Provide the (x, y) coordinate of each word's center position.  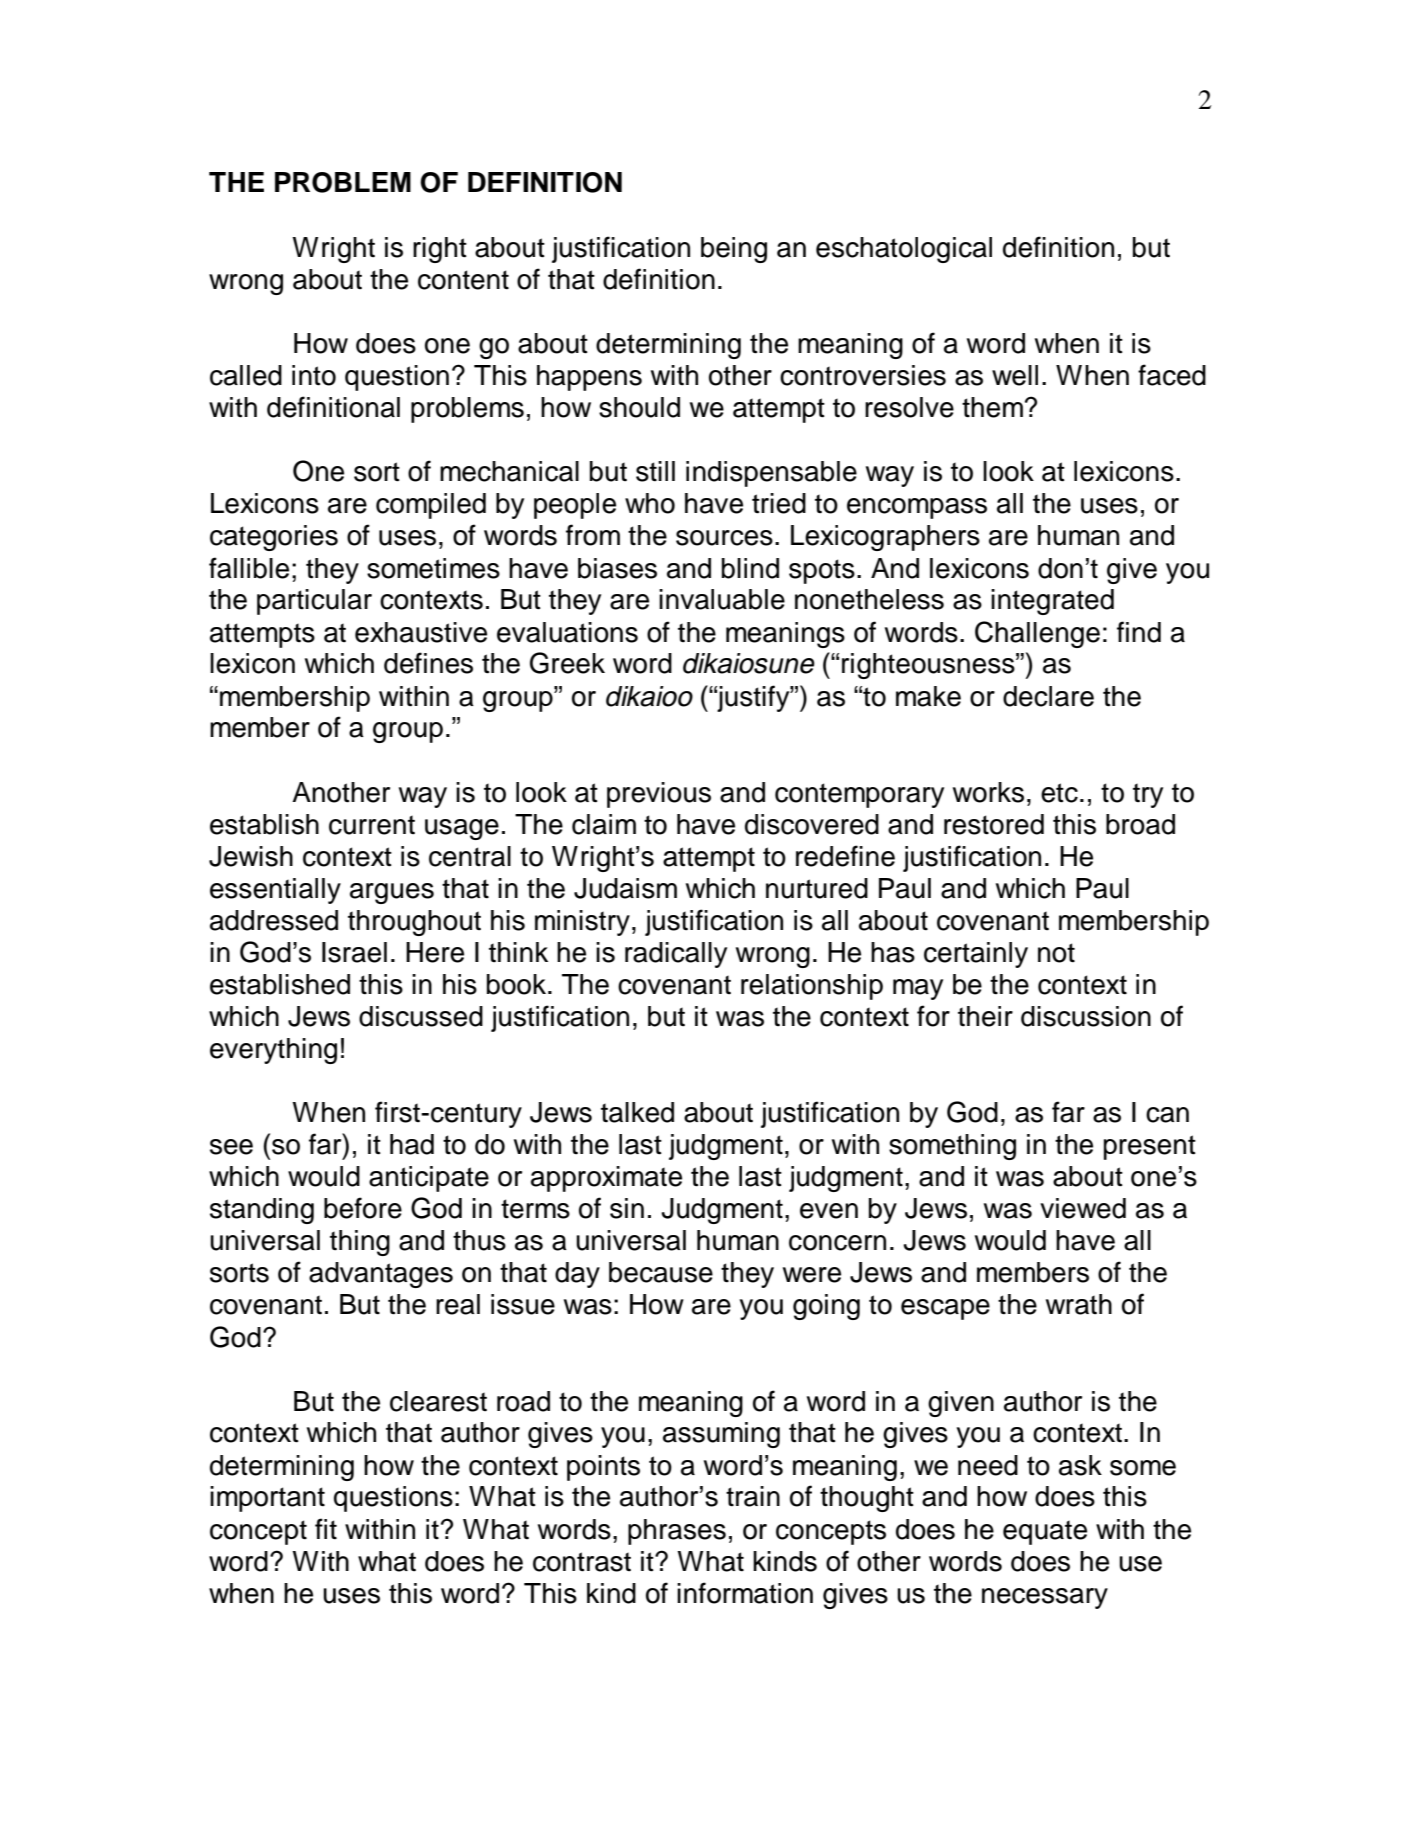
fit (326, 1528)
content (463, 280)
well (1015, 375)
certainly (976, 955)
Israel (354, 952)
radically (676, 955)
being (734, 250)
